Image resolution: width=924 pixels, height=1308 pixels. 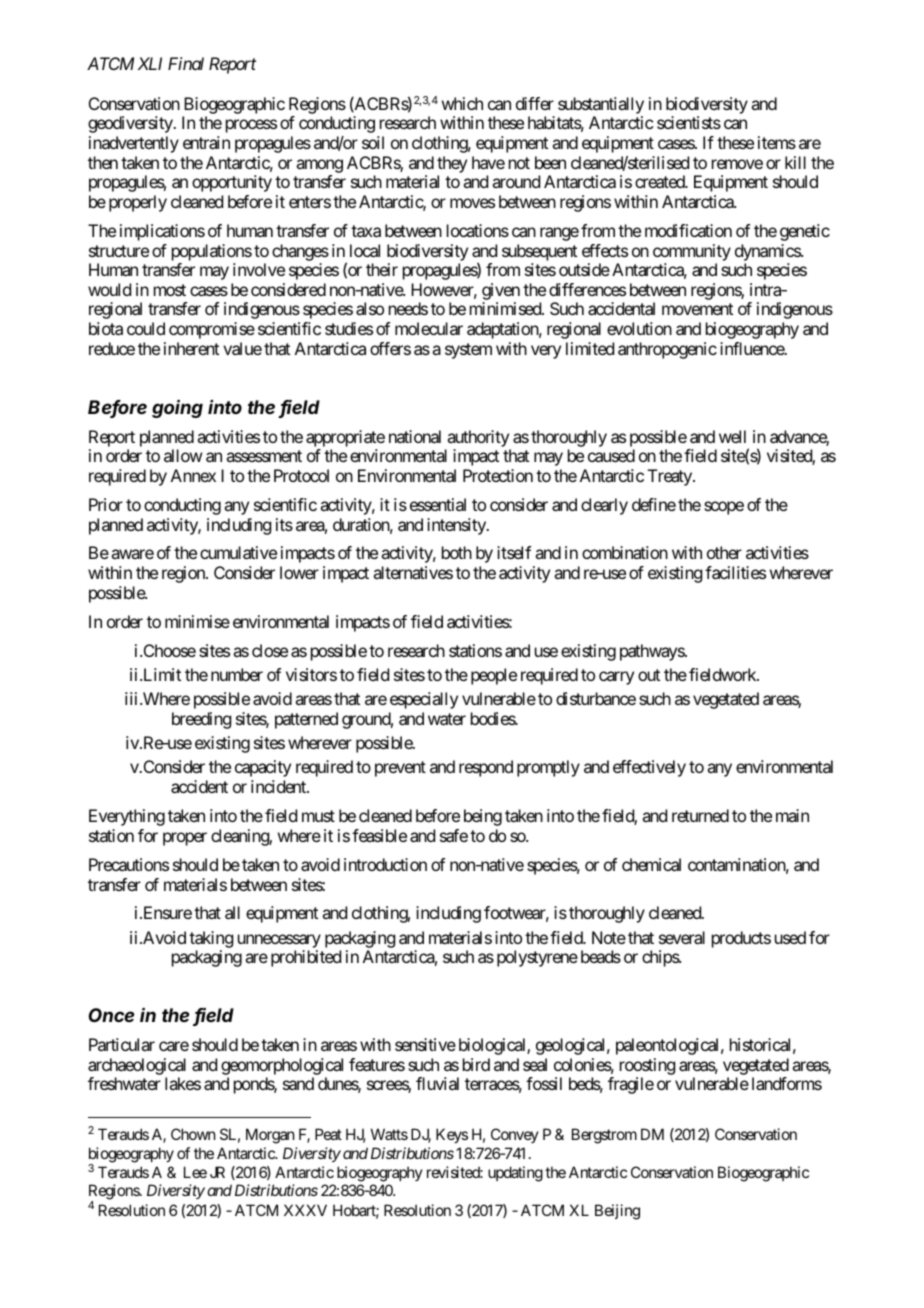 What do you see at coordinates (617, 1212) in the document?
I see `Beijing` at bounding box center [617, 1212].
